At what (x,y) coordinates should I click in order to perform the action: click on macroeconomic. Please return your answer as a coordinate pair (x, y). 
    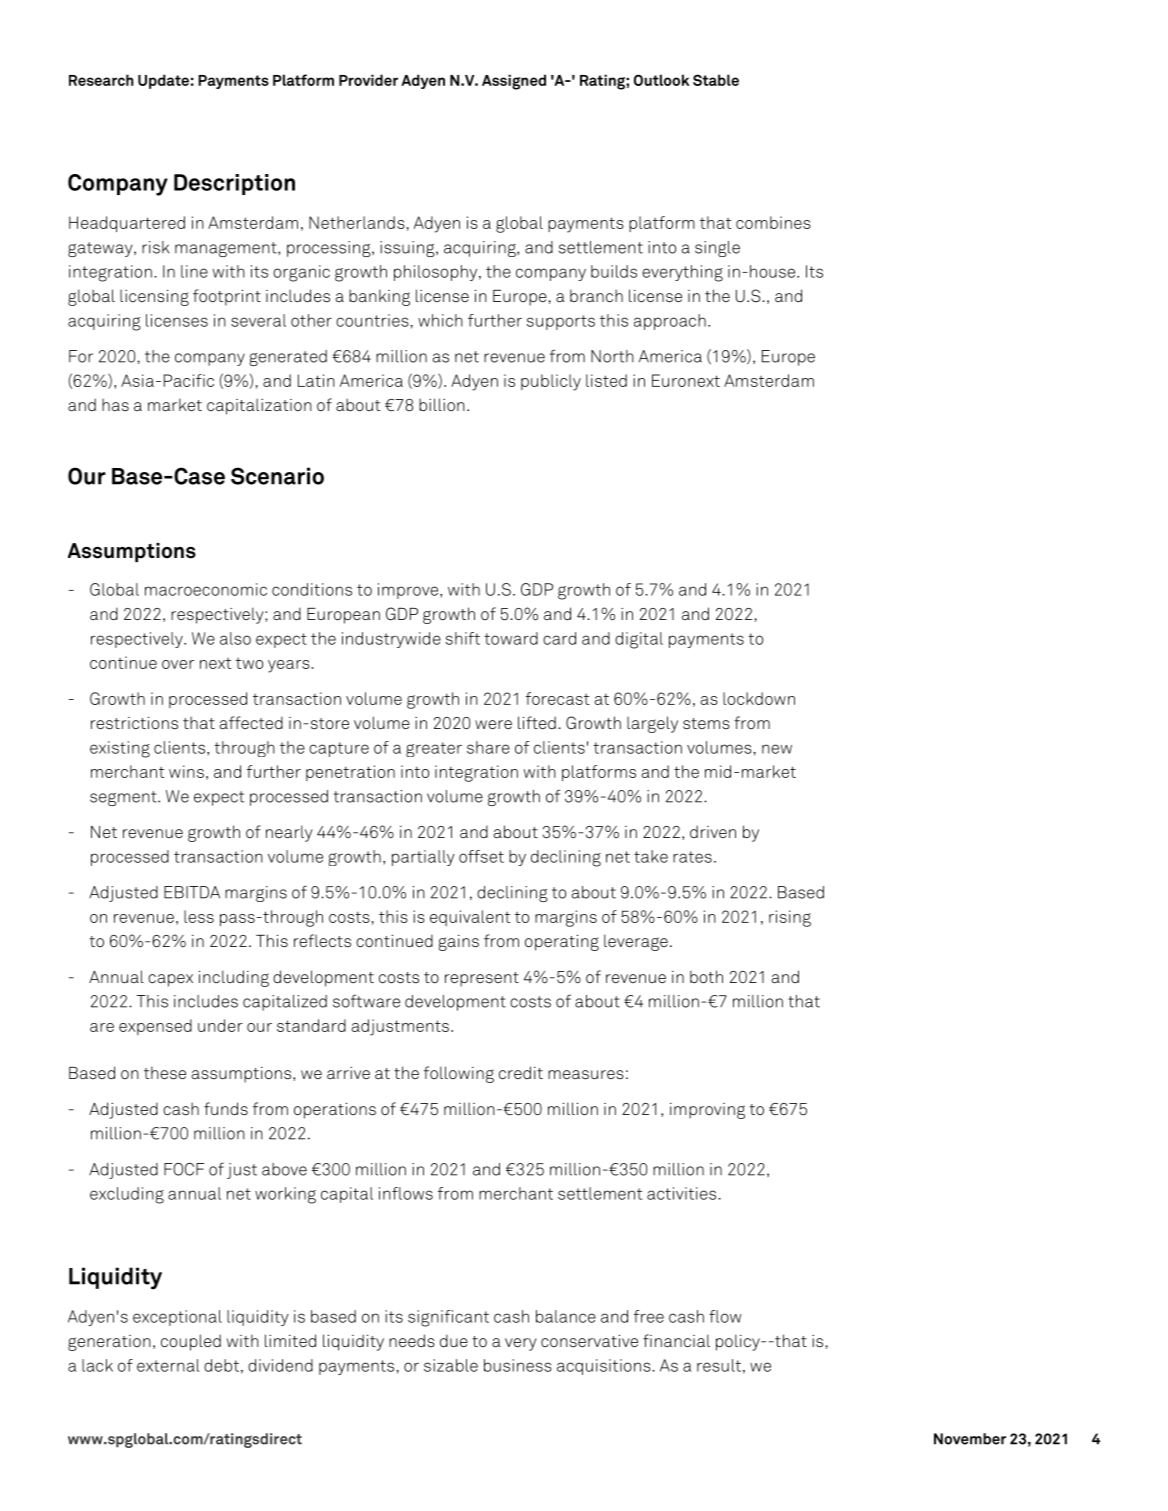
    Looking at the image, I should click on (206, 589).
